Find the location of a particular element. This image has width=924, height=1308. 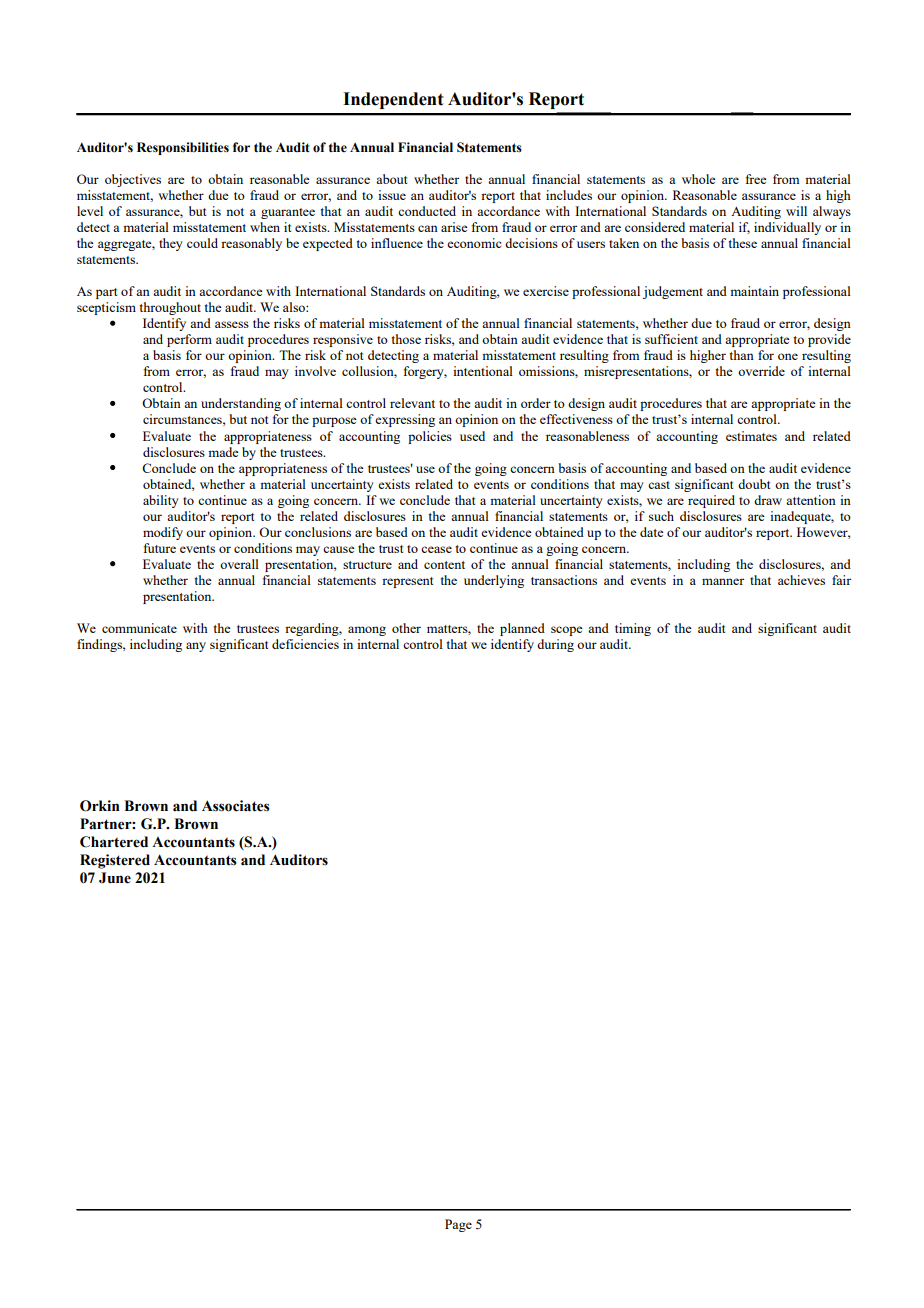

Independent is located at coordinates (393, 100).
